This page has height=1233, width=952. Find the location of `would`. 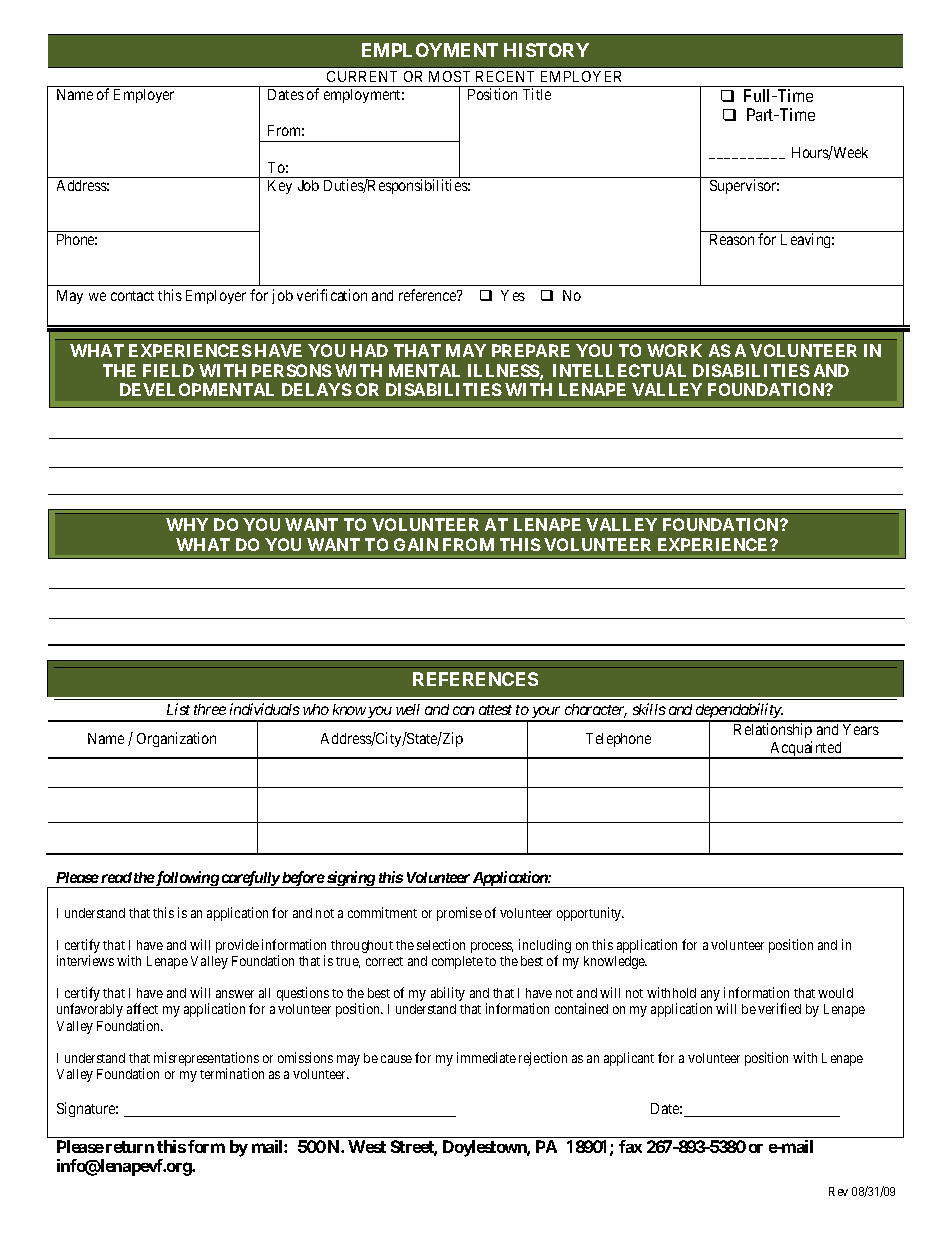

would is located at coordinates (835, 993).
